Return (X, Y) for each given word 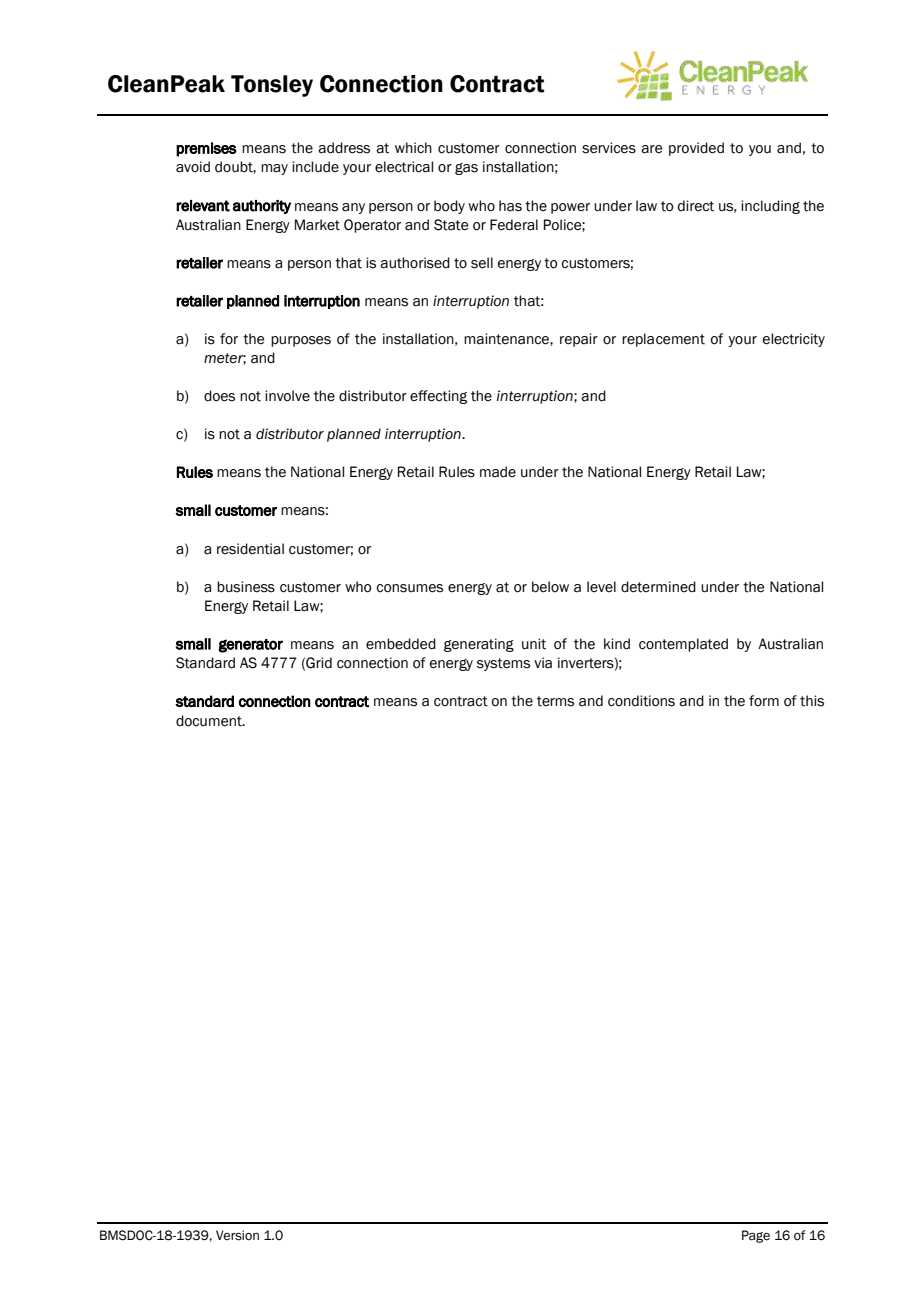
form (764, 701)
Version (237, 1235)
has (510, 206)
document (210, 721)
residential (250, 549)
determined (658, 587)
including (770, 207)
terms (555, 701)
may (274, 169)
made (498, 472)
